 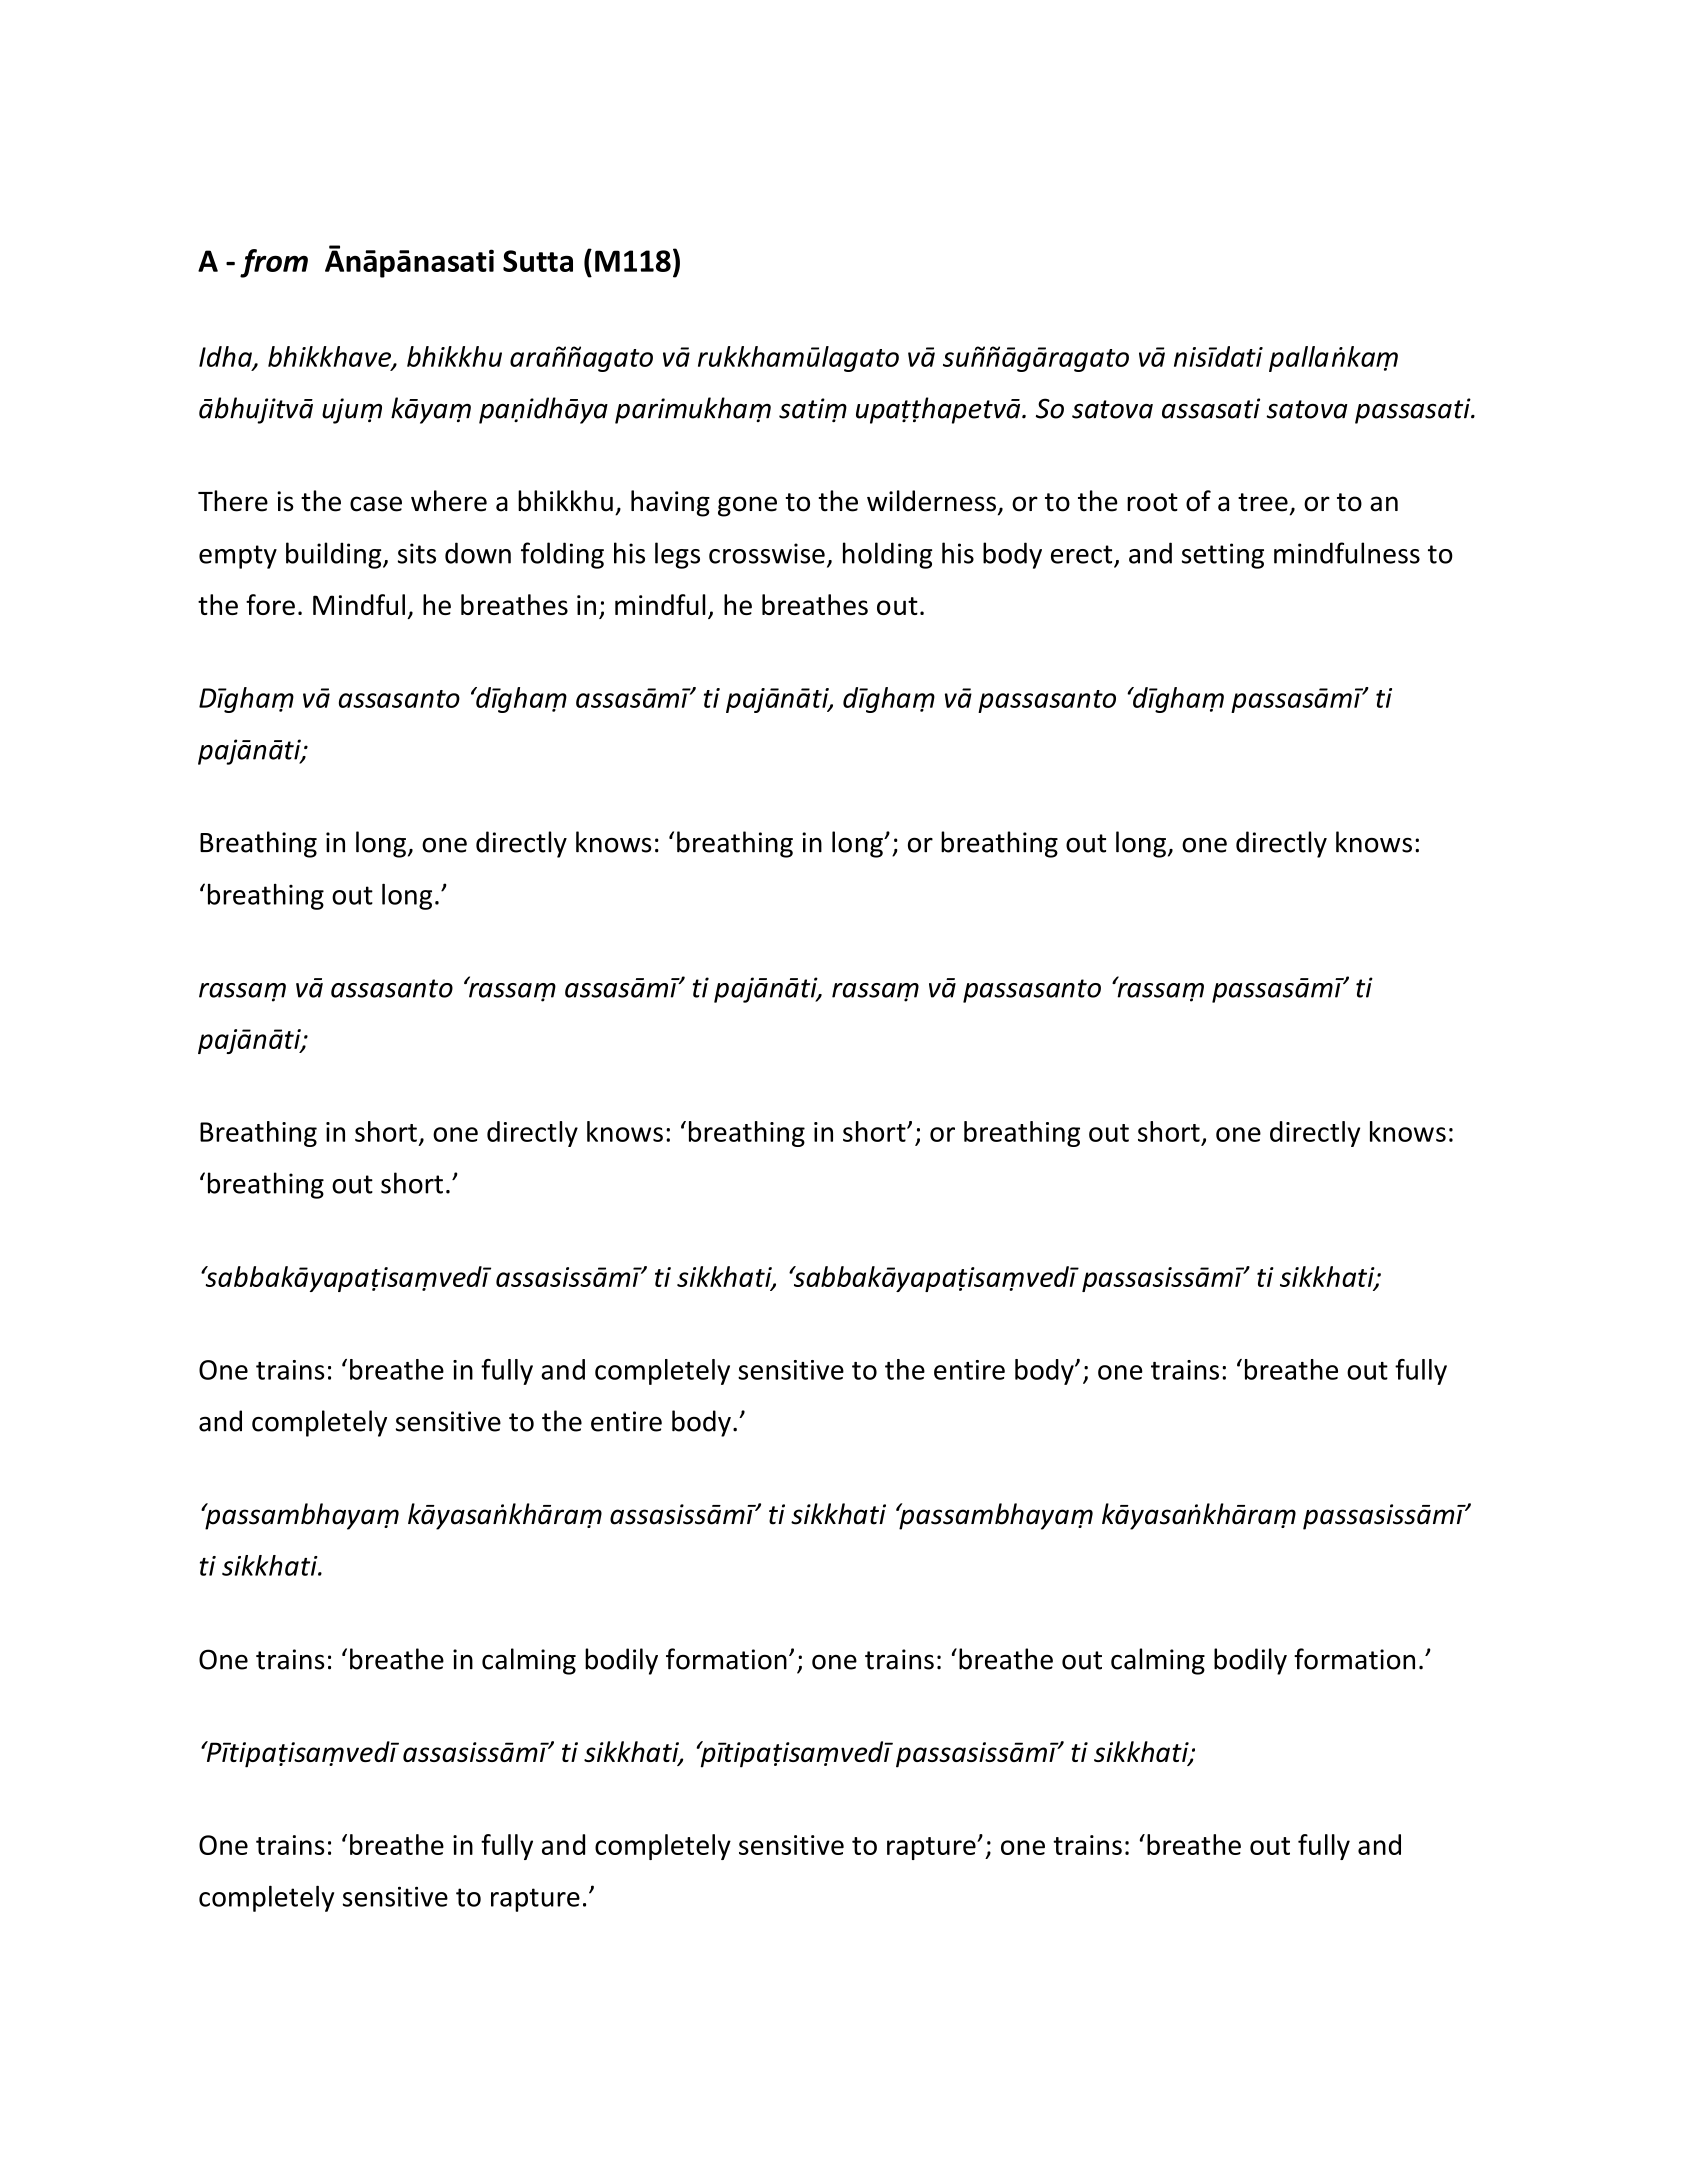 What do you see at coordinates (449, 501) in the screenshot?
I see `where` at bounding box center [449, 501].
